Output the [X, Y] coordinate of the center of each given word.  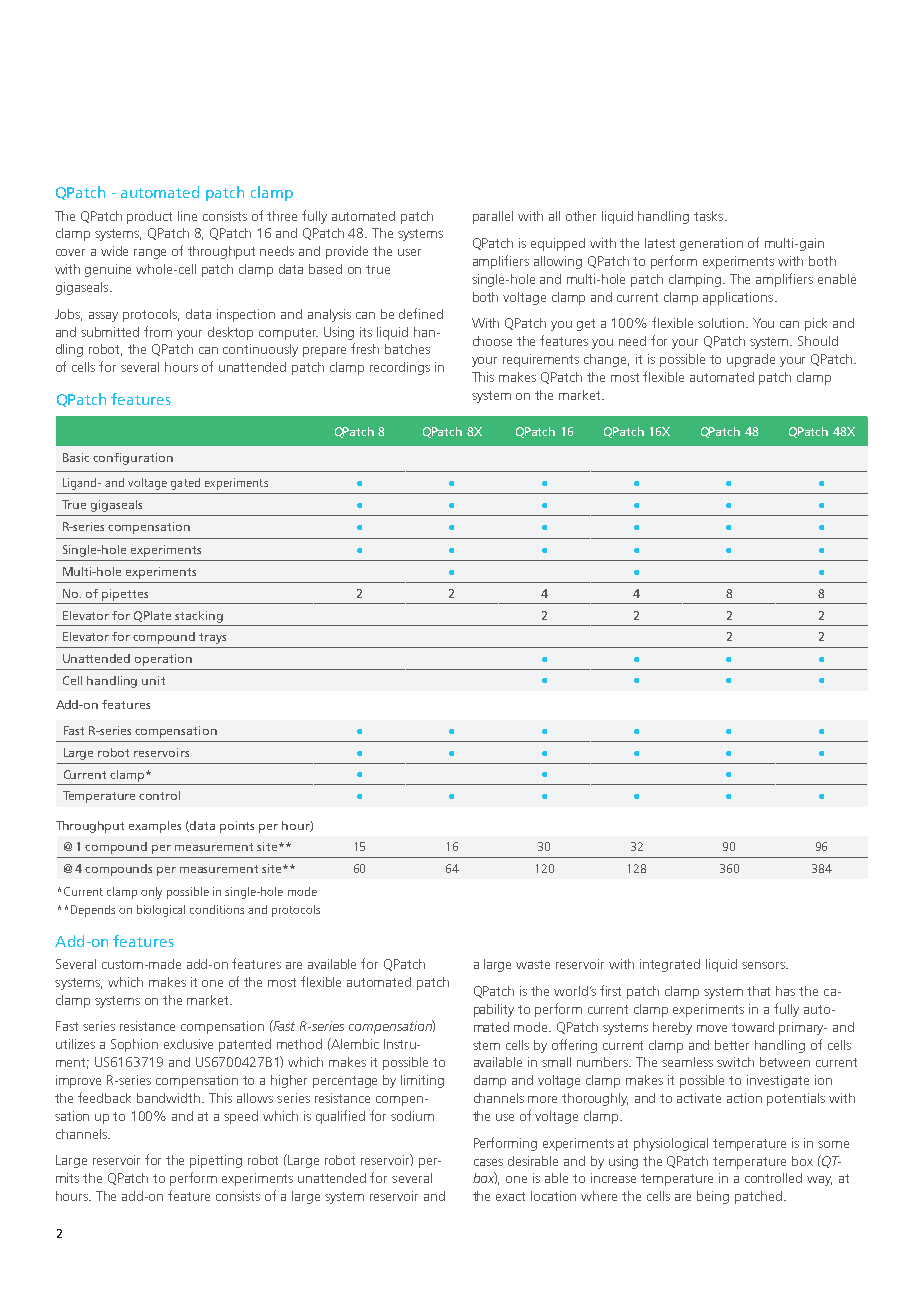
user [409, 252]
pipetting [216, 1161]
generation [711, 244]
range [150, 254]
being [713, 1197]
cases [488, 1162]
